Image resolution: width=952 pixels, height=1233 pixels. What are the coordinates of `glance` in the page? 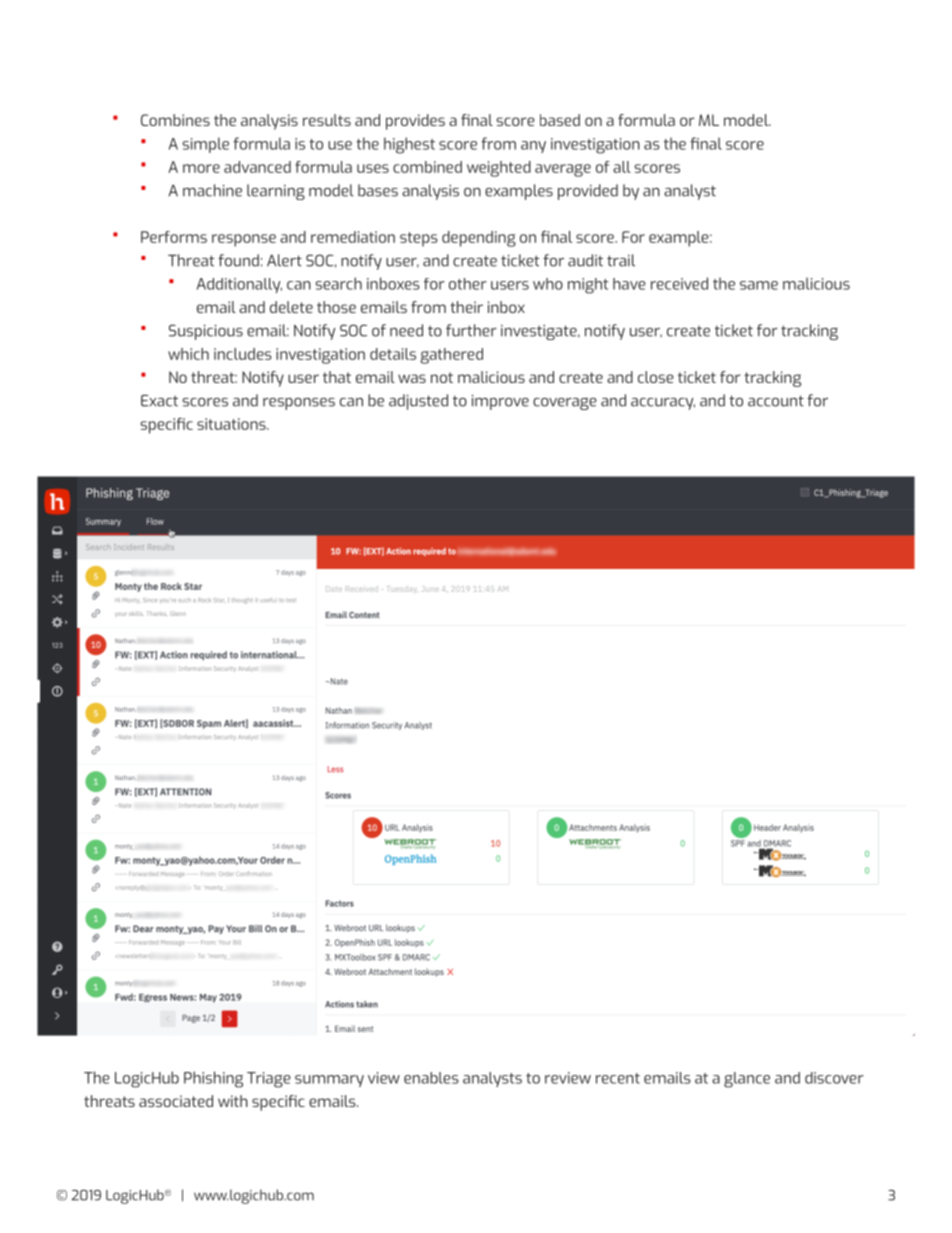 It's located at (747, 1080).
